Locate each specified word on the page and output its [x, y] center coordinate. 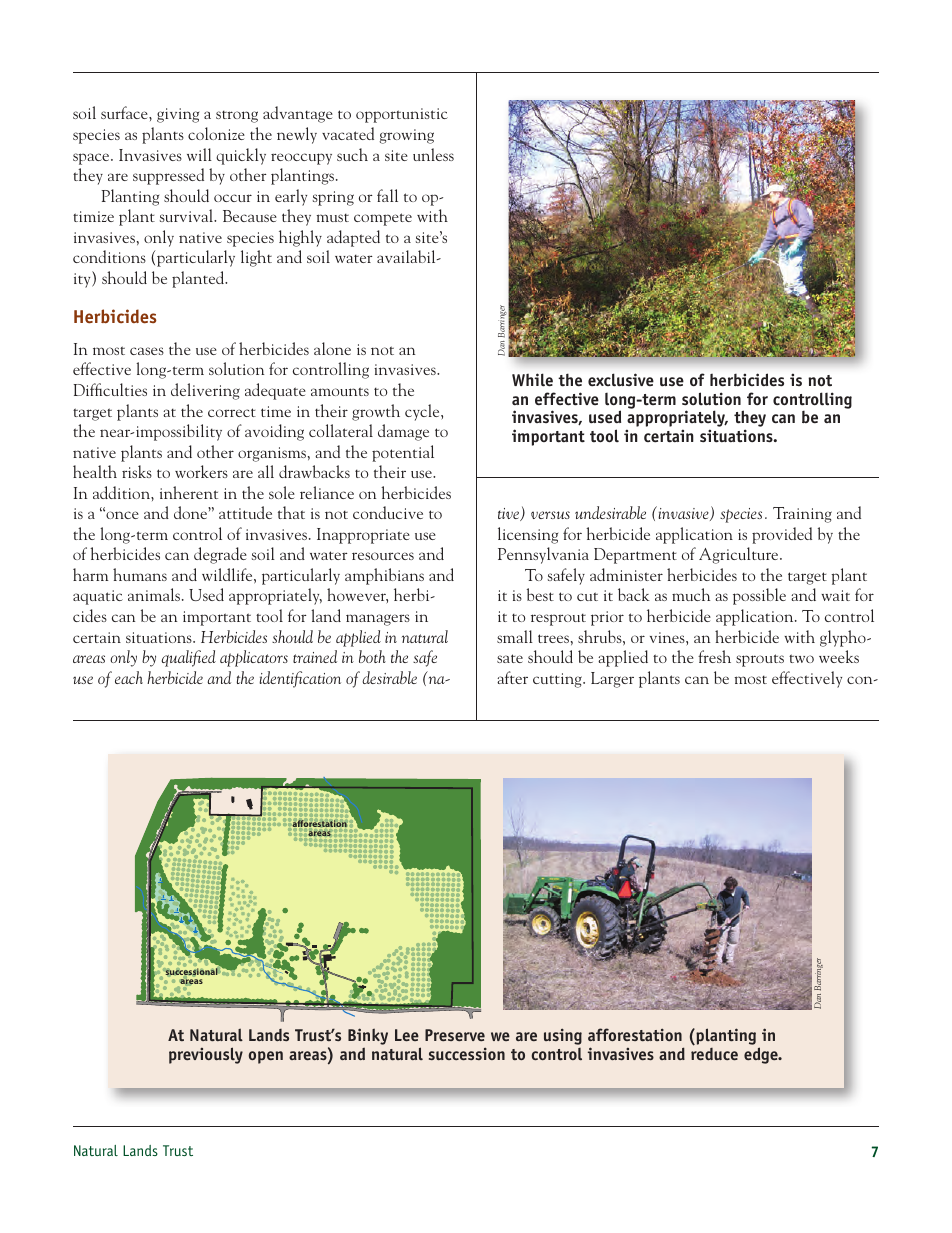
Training [802, 515]
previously [206, 1055]
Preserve [455, 1035]
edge [762, 1055]
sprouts [760, 660]
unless [433, 154]
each [129, 677]
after [512, 677]
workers [201, 471]
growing [406, 136]
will [199, 154]
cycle [423, 412]
